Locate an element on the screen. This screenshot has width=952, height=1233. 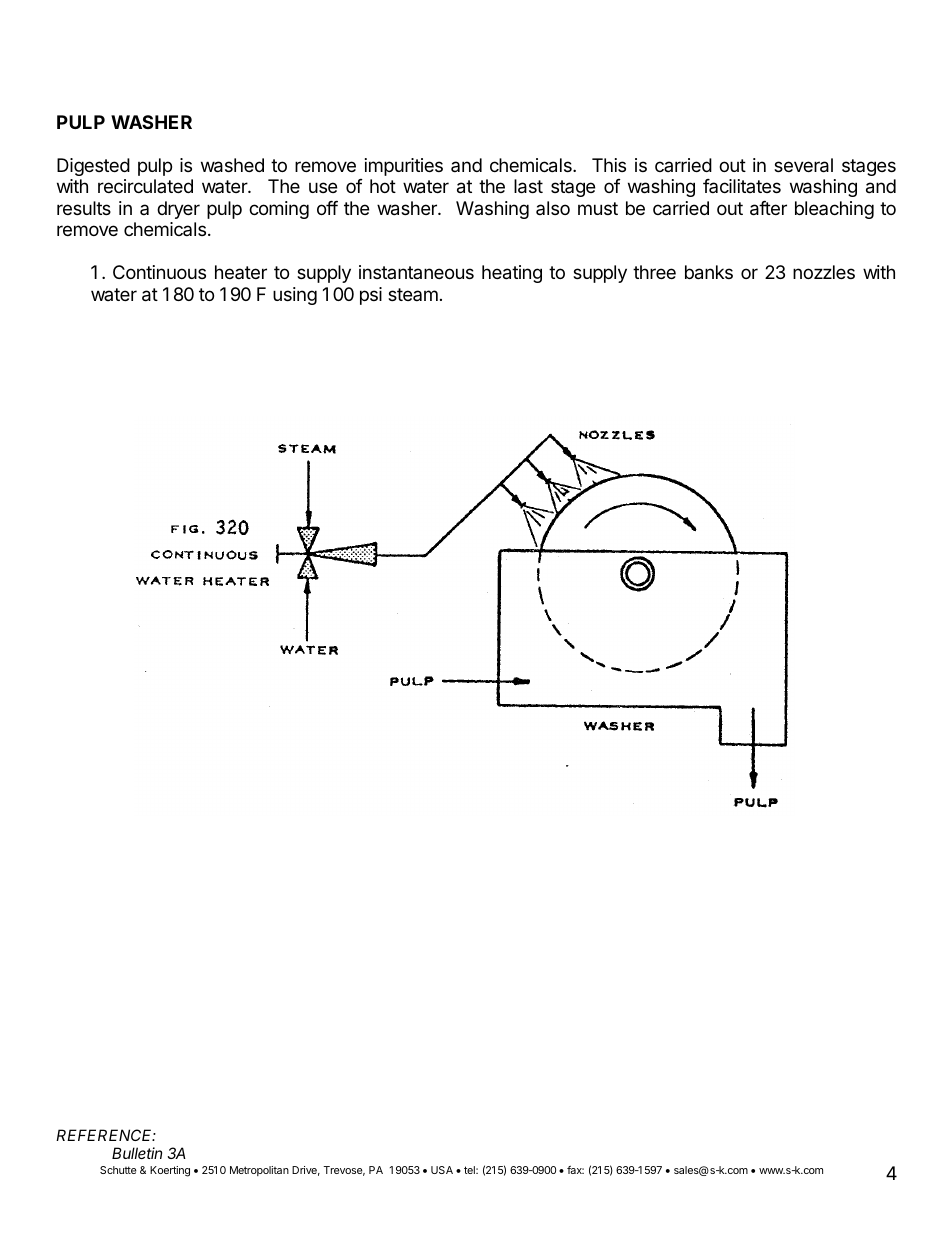
facilitates is located at coordinates (742, 186).
